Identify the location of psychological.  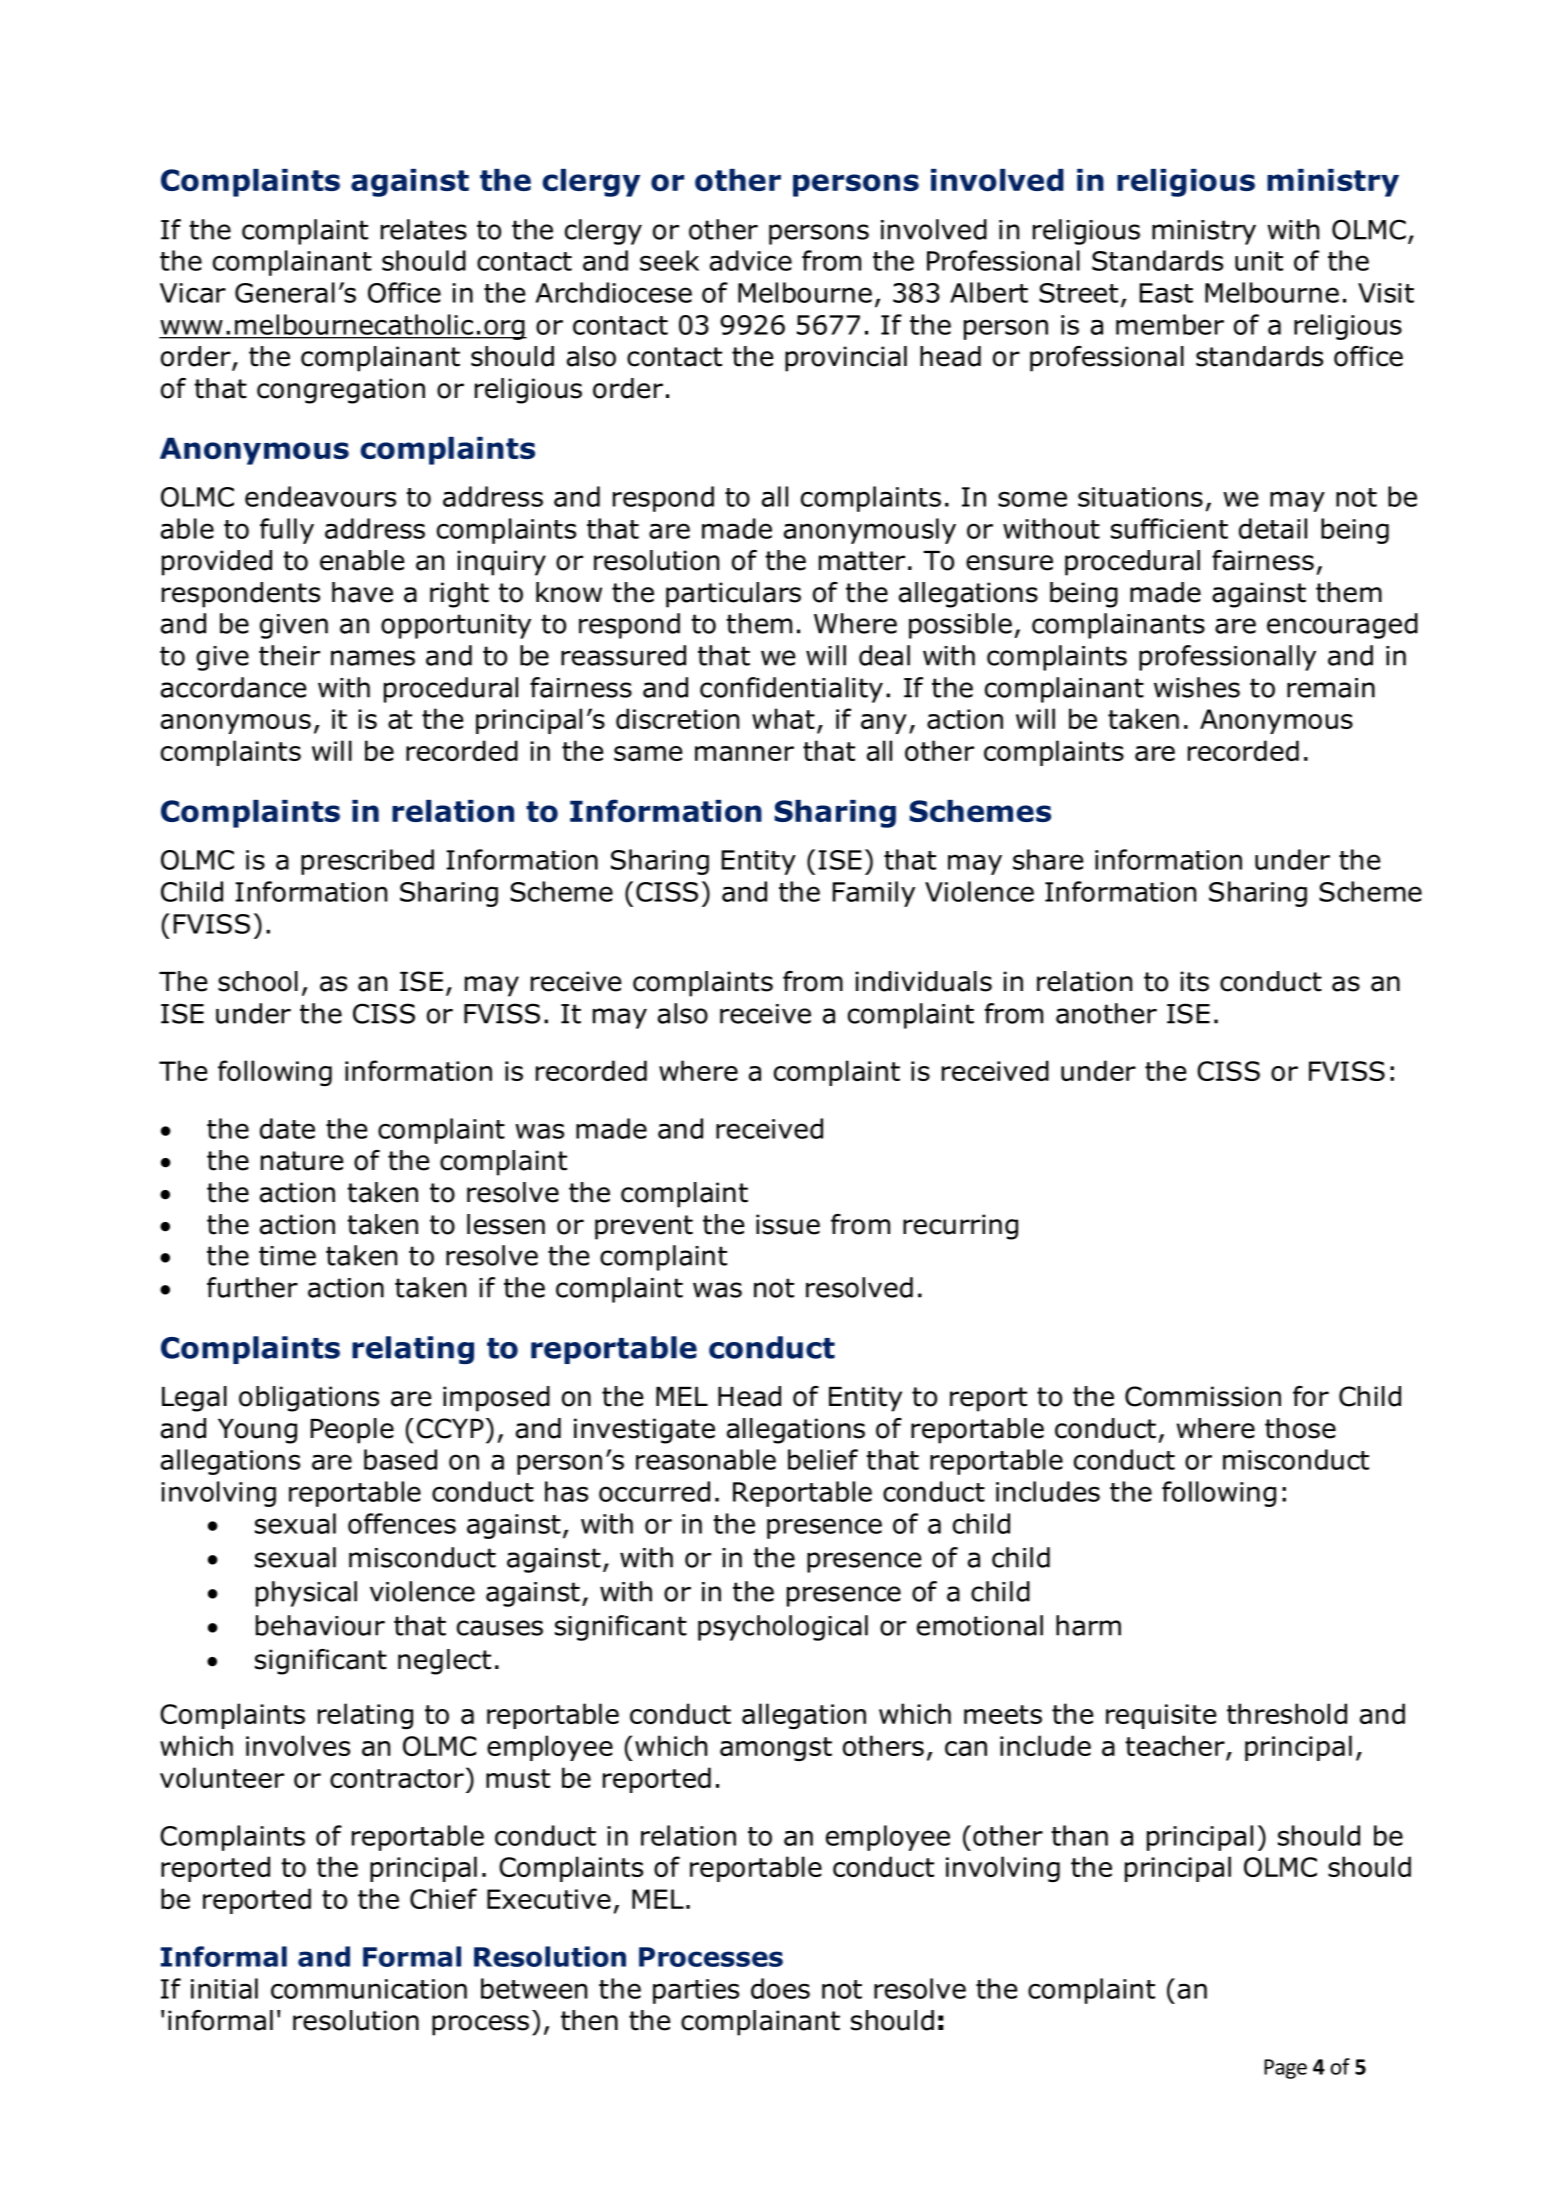
(783, 1628).
